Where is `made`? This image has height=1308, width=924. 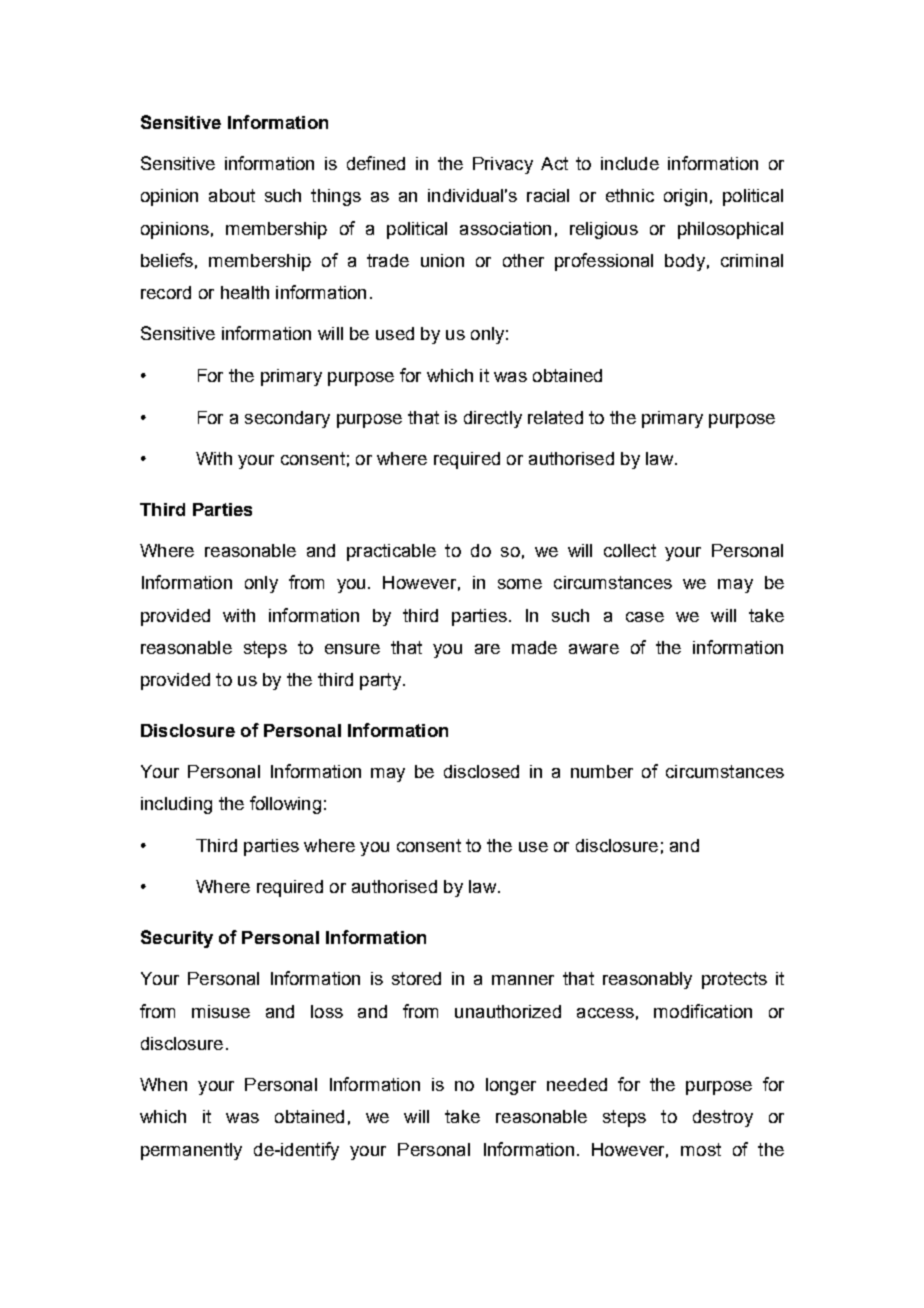
made is located at coordinates (534, 647).
